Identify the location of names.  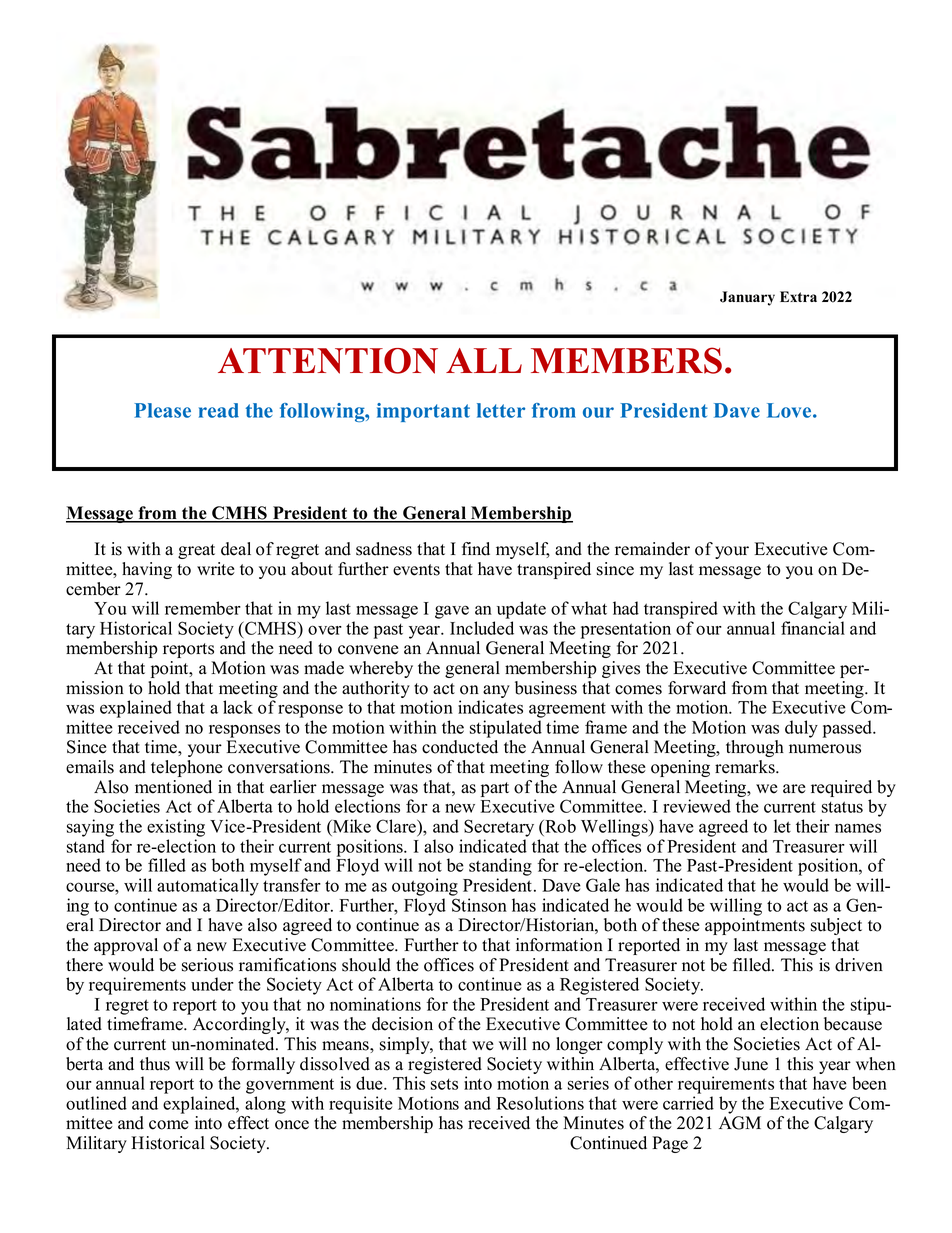
(858, 828).
